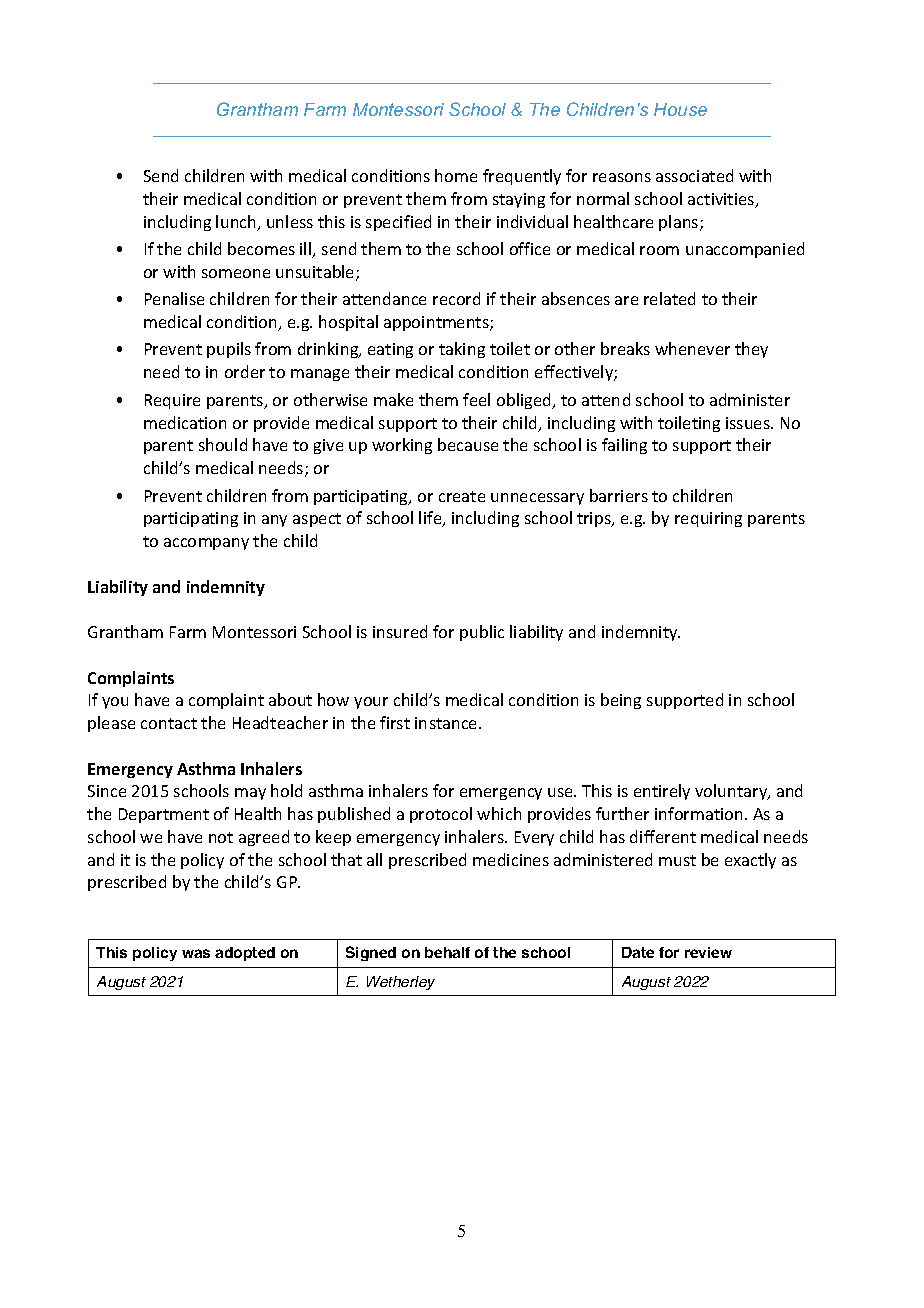 This screenshot has width=924, height=1308. I want to click on insured, so click(400, 631).
